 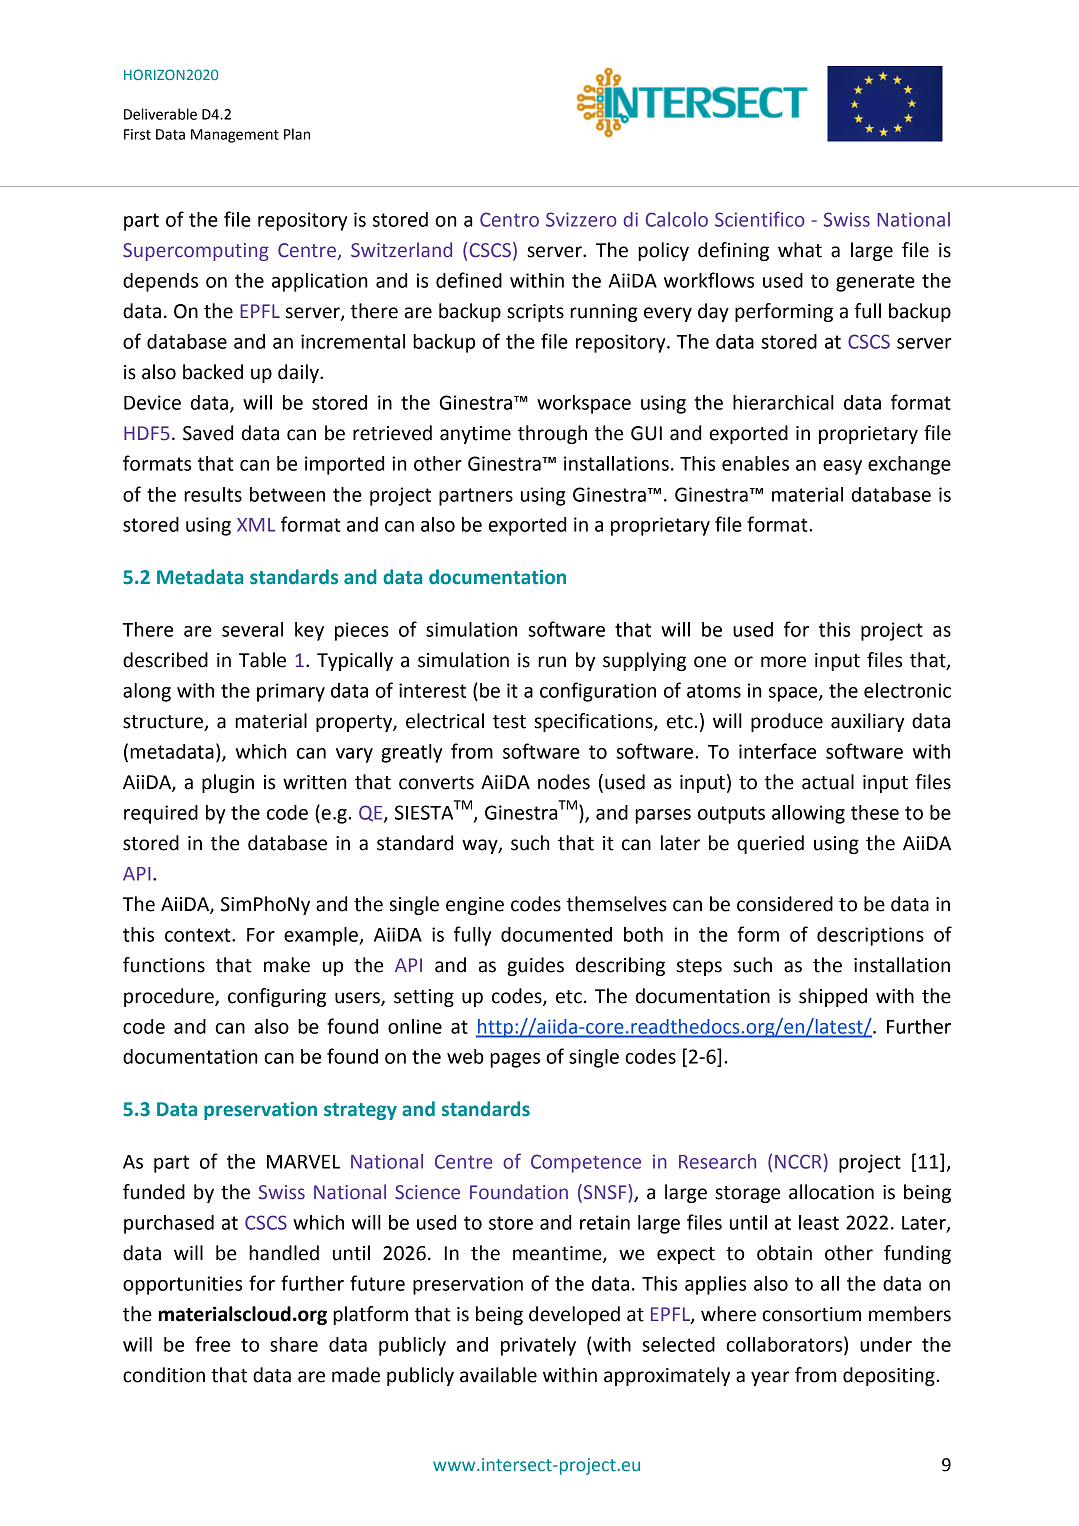 What do you see at coordinates (228, 783) in the page?
I see `plugin` at bounding box center [228, 783].
